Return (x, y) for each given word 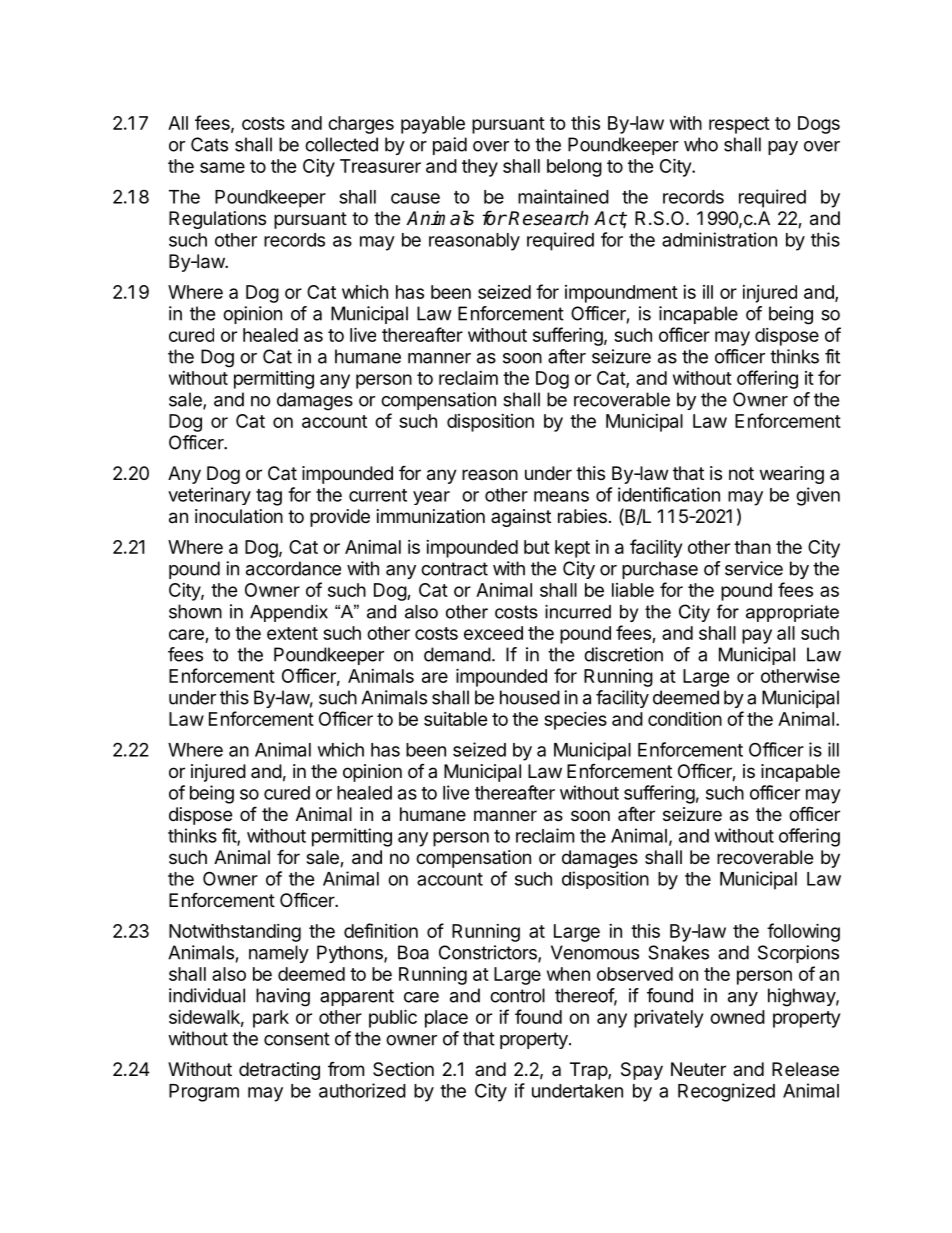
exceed (493, 633)
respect (739, 125)
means (561, 496)
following (803, 932)
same (222, 167)
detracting (279, 1071)
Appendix (289, 613)
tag (269, 497)
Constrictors (489, 953)
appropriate (792, 613)
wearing (792, 475)
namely (279, 954)
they (480, 168)
